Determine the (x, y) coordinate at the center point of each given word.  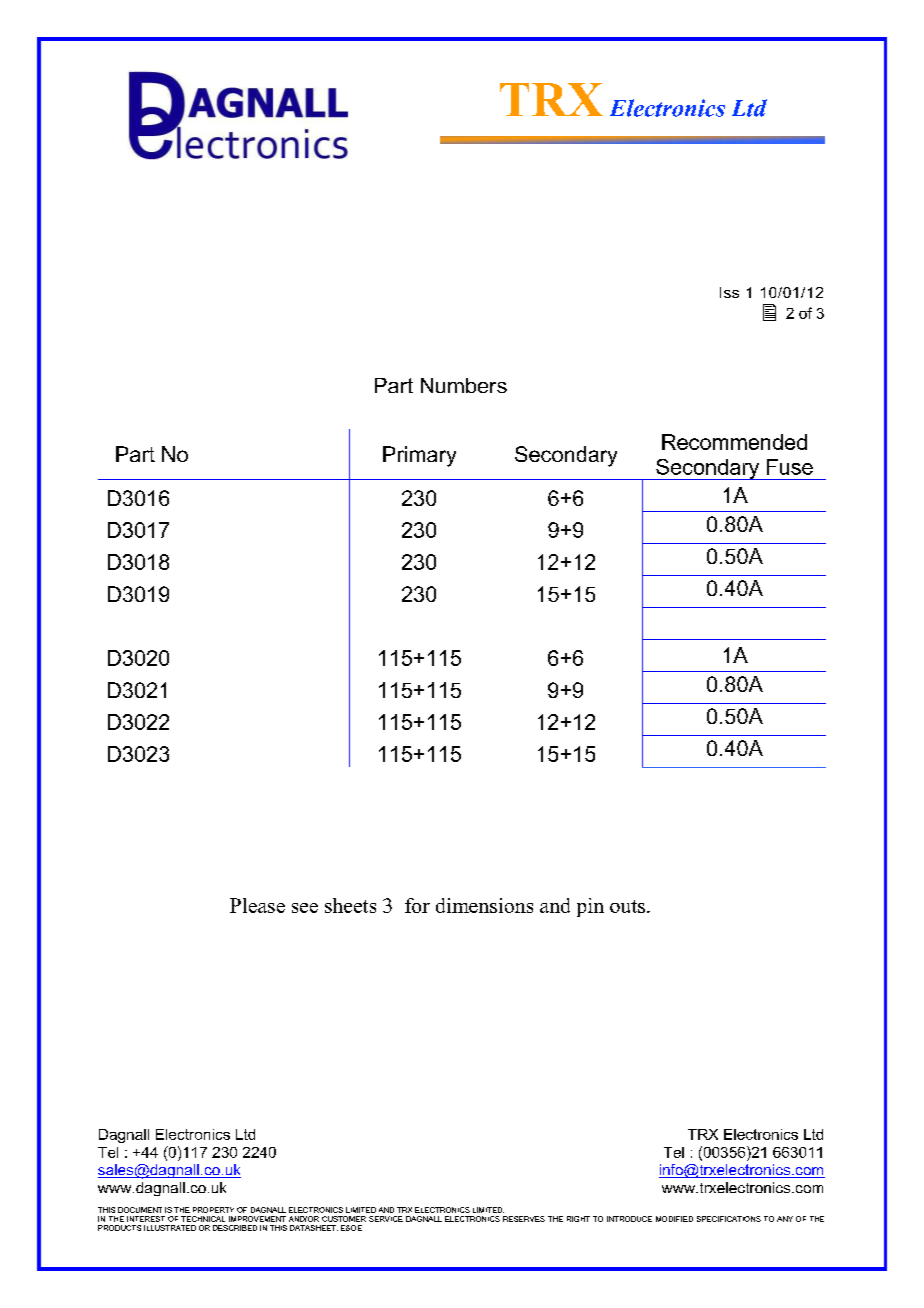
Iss (729, 292)
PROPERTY (213, 1210)
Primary (419, 456)
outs (627, 906)
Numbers (464, 385)
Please (257, 905)
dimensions (484, 905)
